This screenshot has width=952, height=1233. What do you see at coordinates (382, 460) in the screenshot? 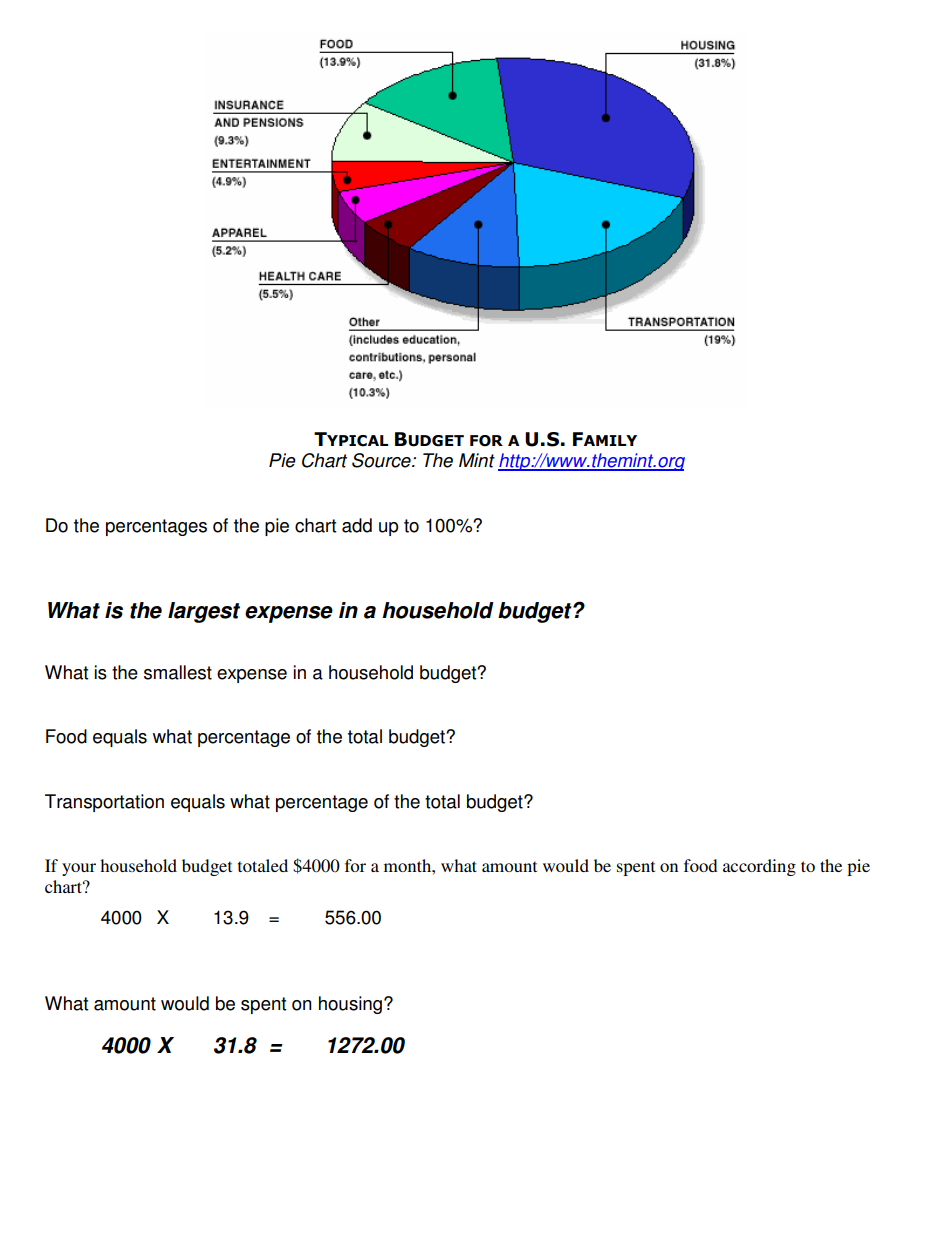
I see `Source` at bounding box center [382, 460].
